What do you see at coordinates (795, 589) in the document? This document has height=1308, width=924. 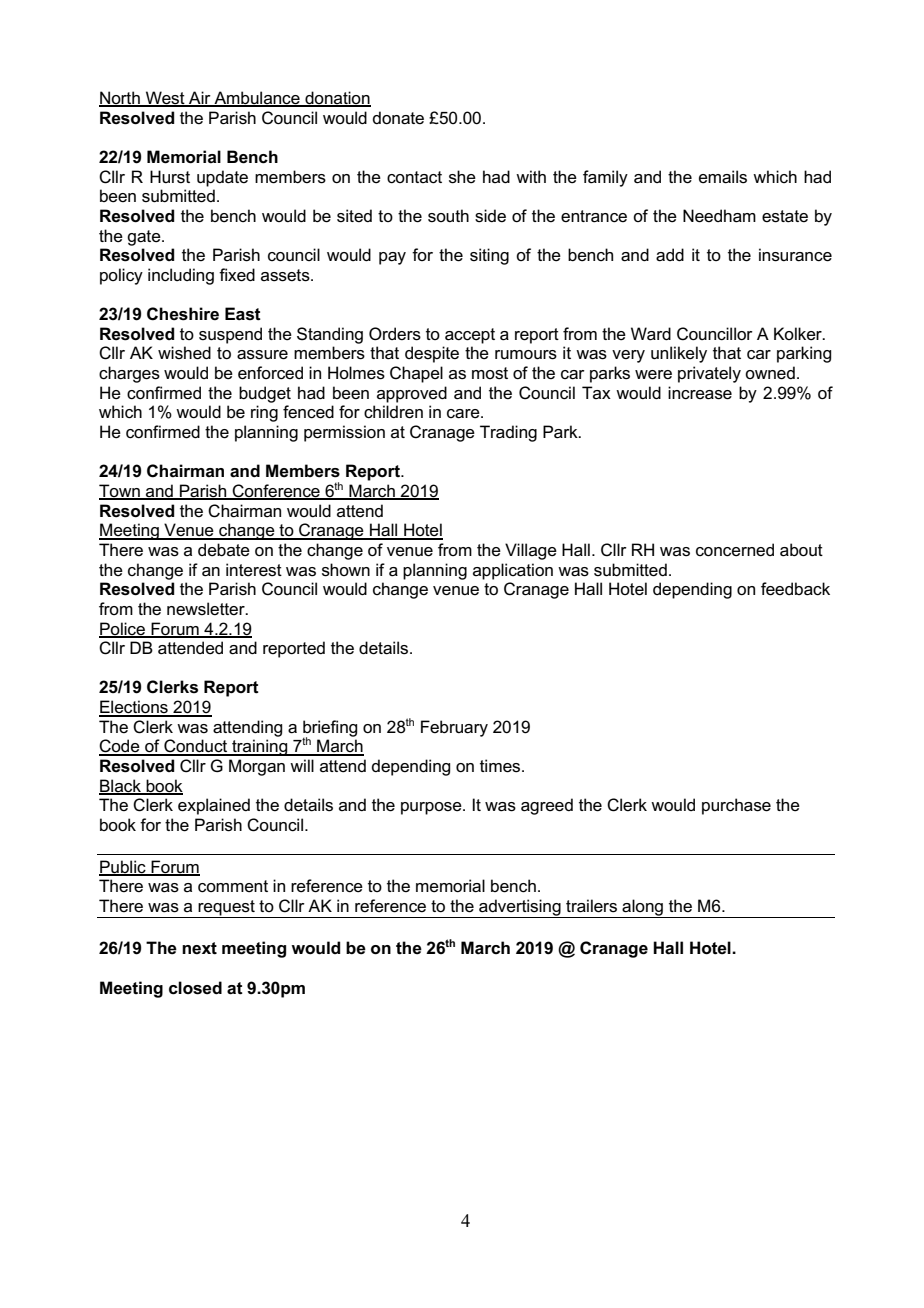 I see `feedback` at bounding box center [795, 589].
